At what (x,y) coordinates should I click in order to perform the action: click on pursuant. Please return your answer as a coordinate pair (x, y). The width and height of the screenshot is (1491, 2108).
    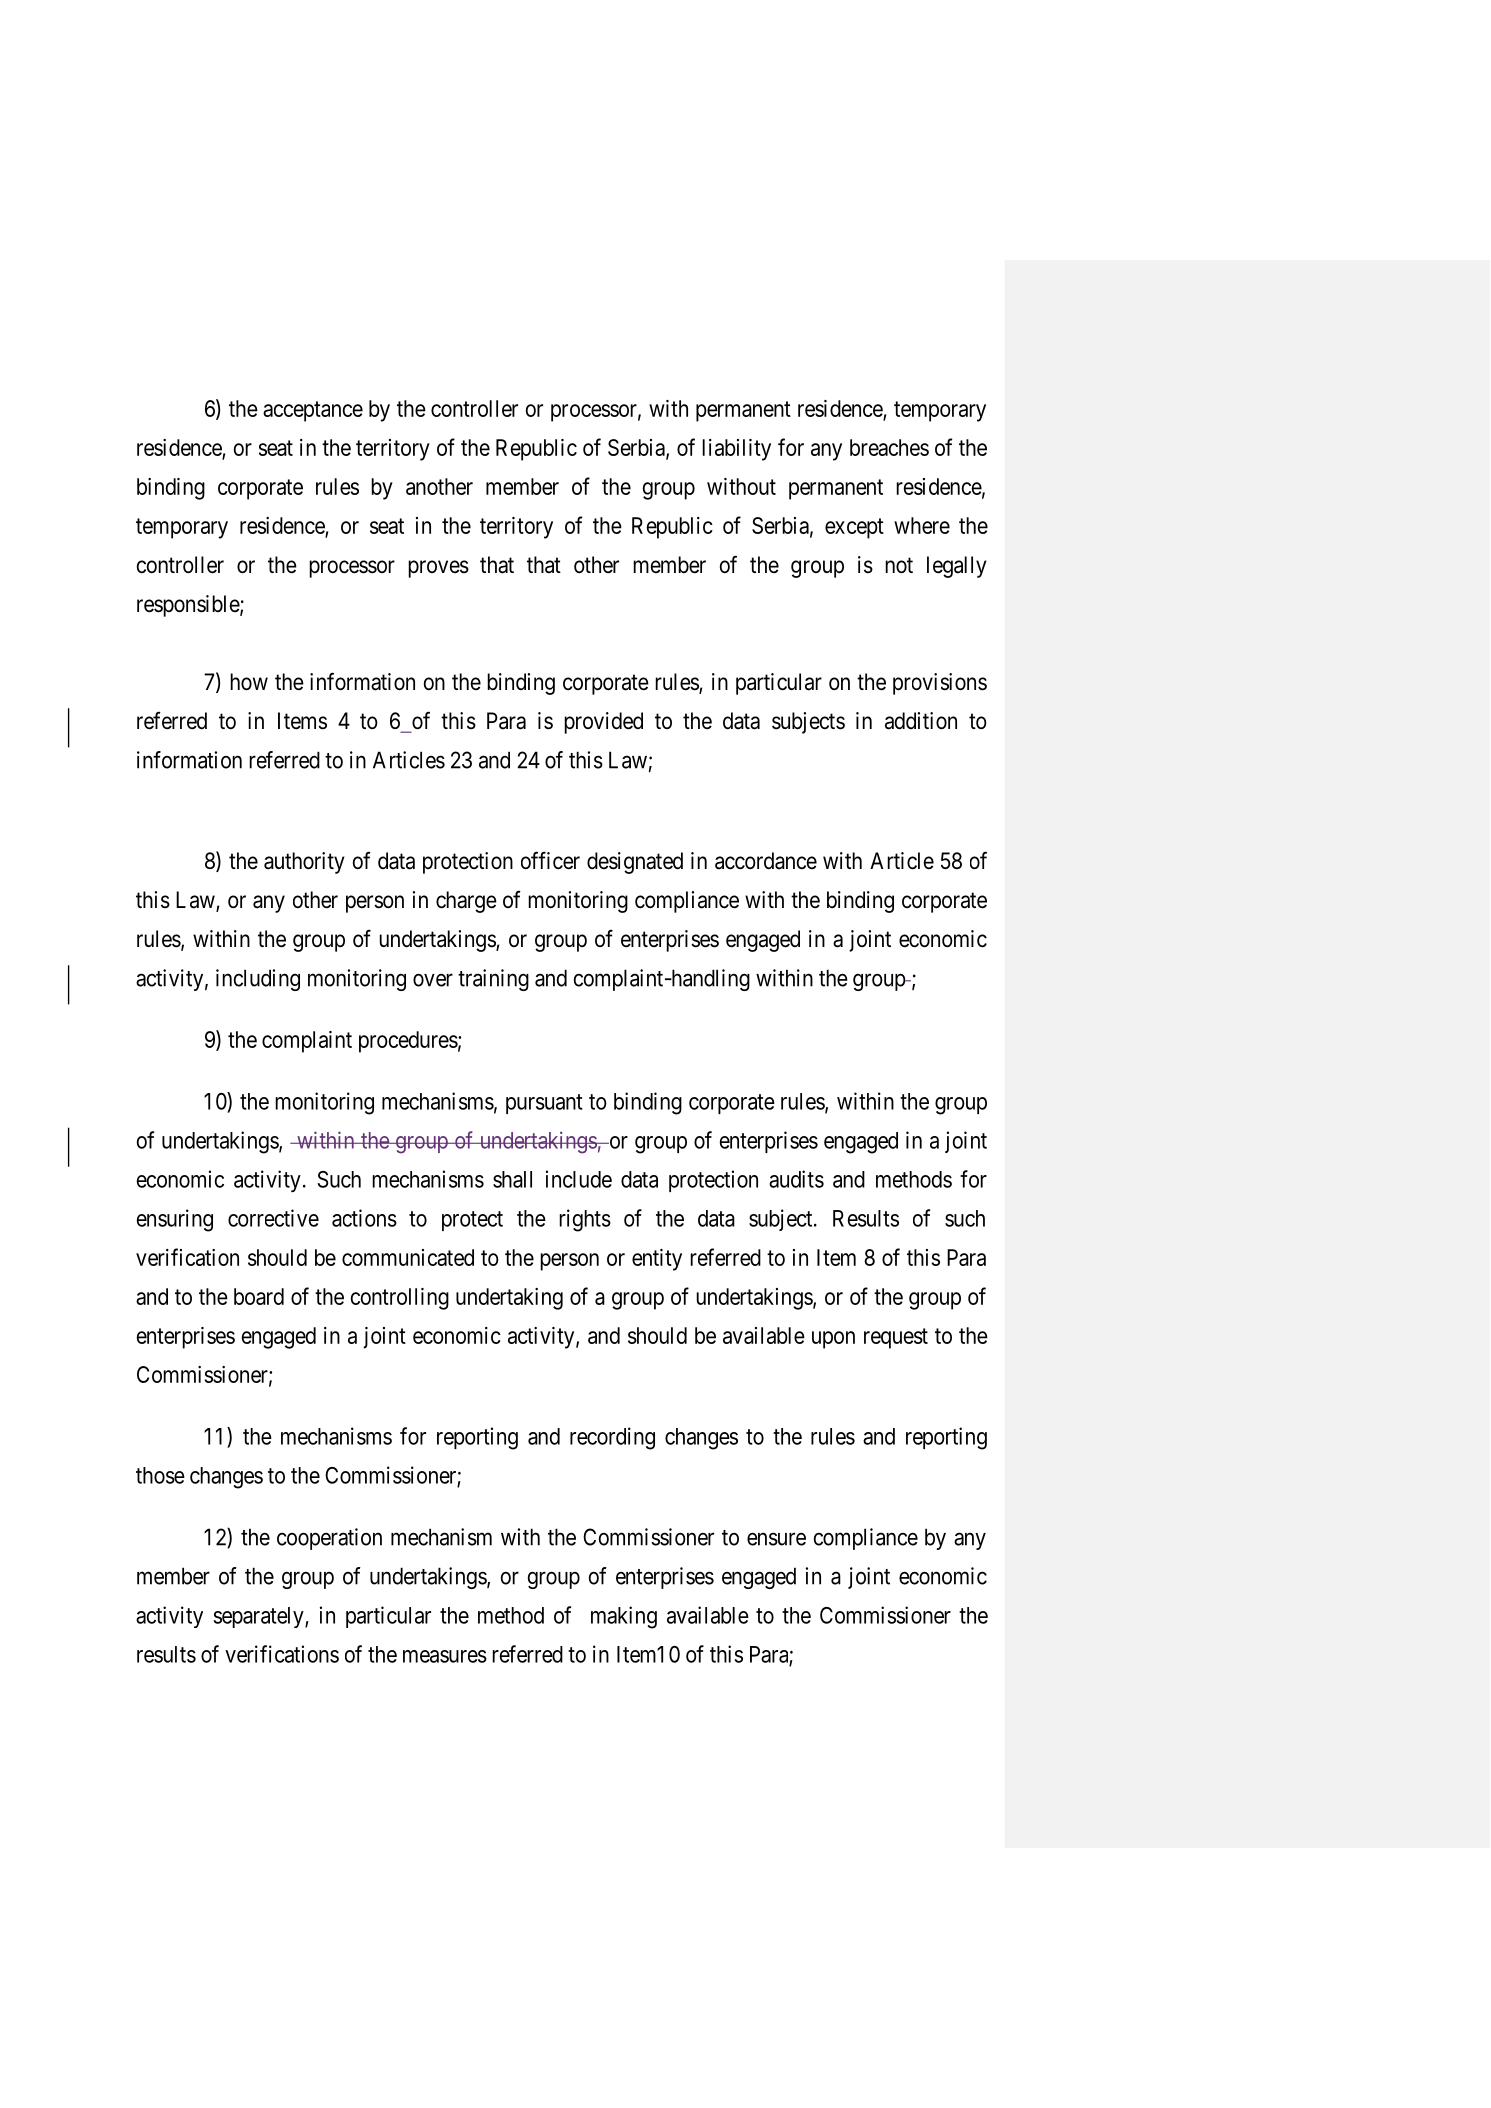
    Looking at the image, I should click on (544, 1104).
